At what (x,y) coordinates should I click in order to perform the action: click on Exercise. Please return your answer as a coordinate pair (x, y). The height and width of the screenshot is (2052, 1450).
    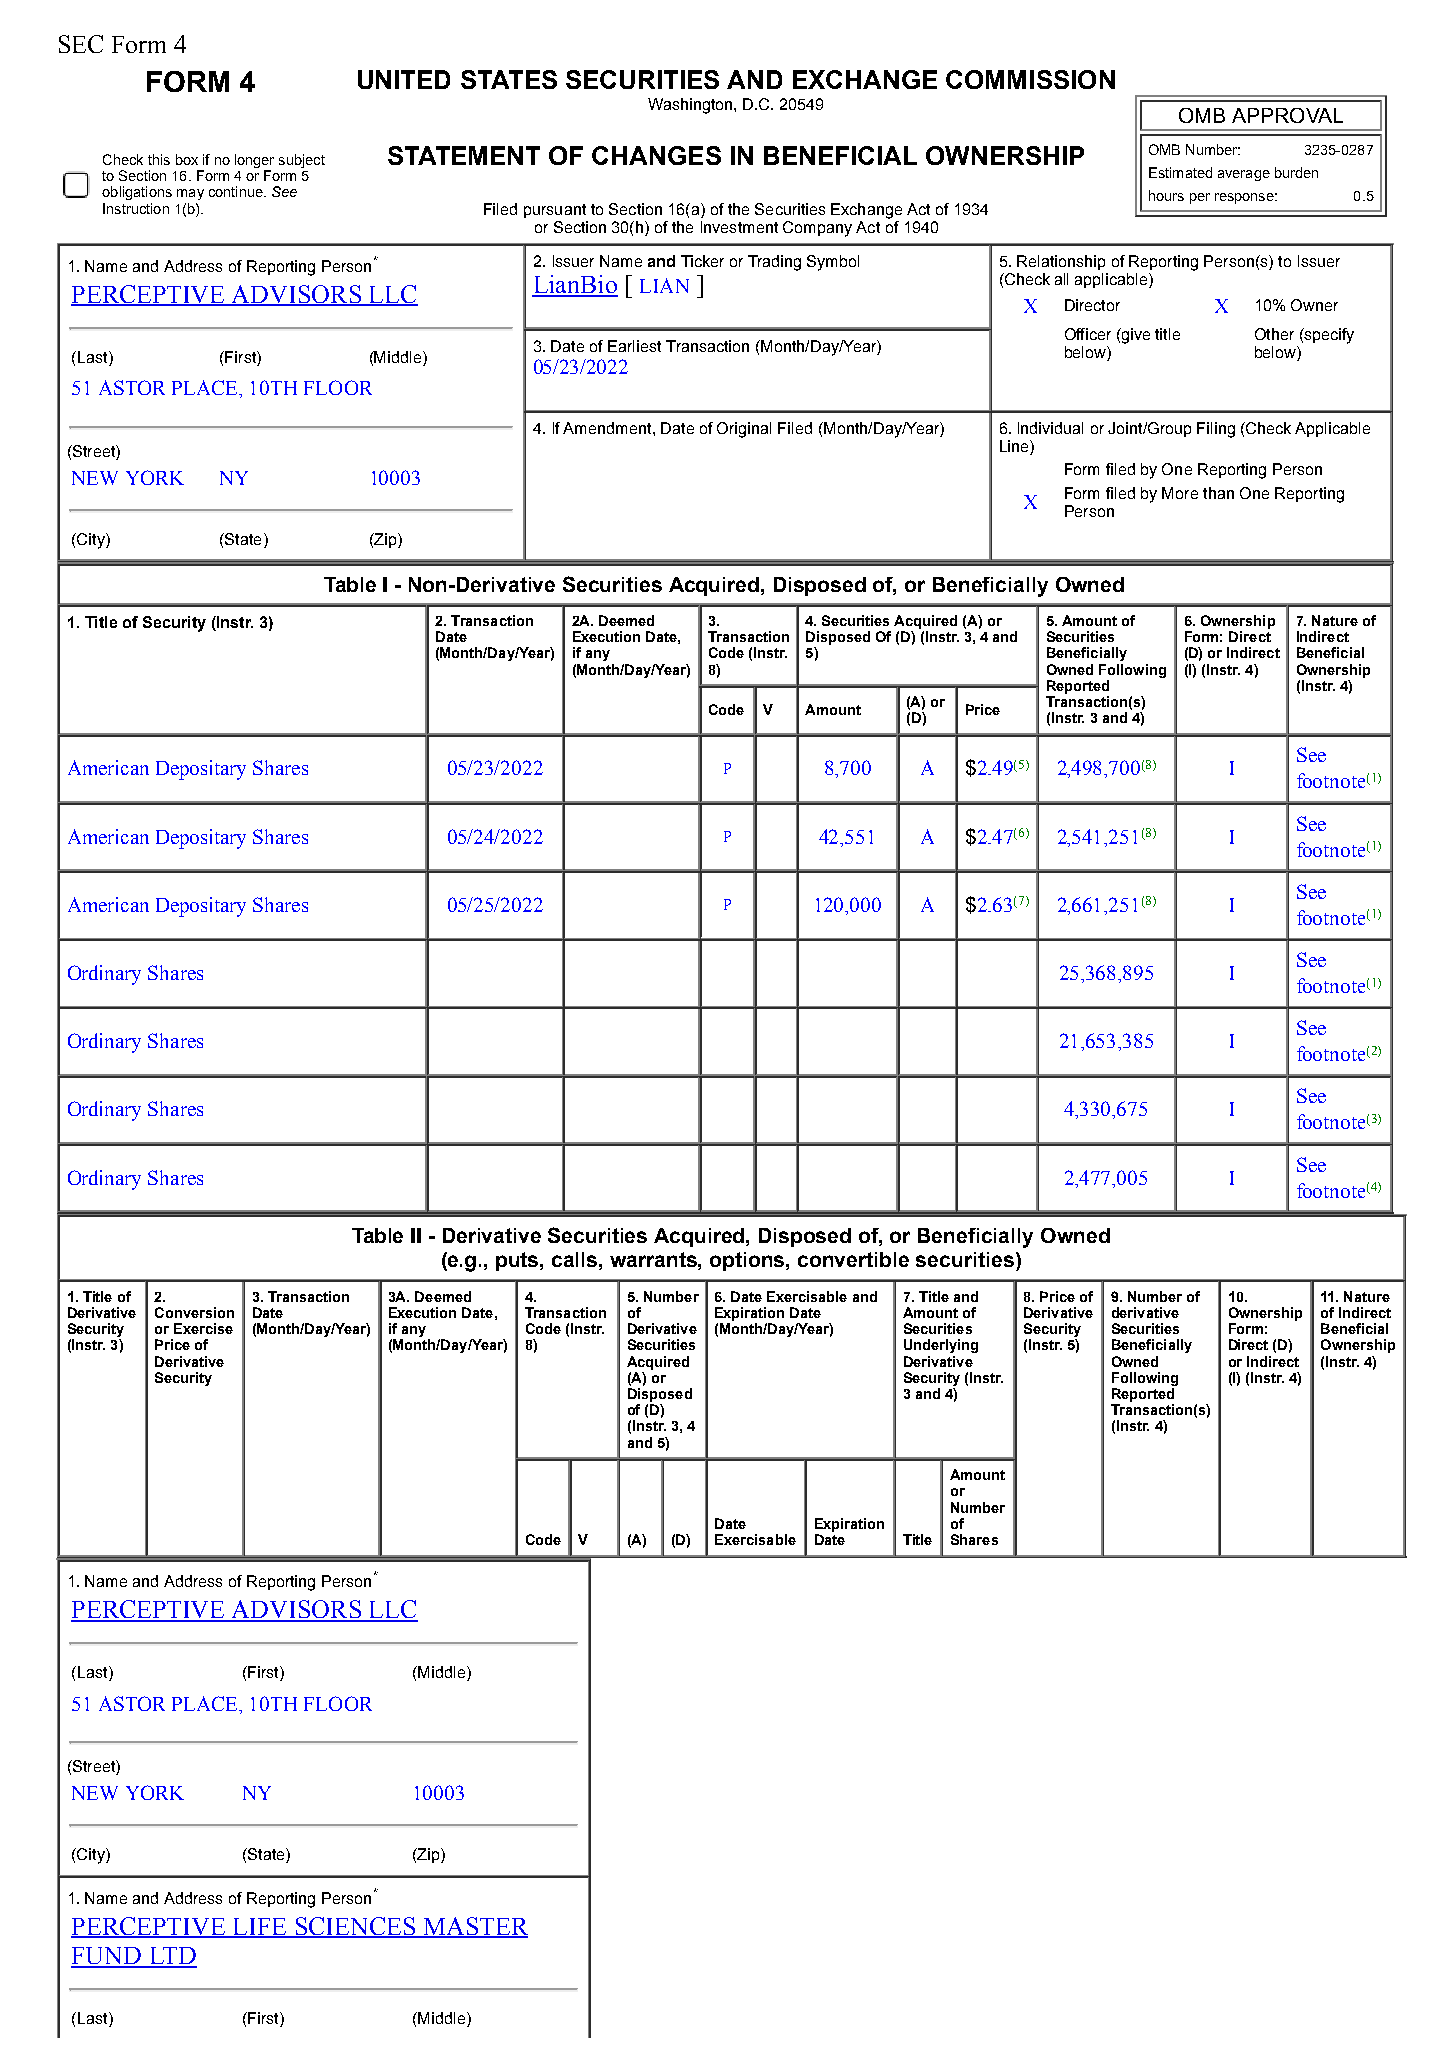
    Looking at the image, I should click on (203, 1328).
